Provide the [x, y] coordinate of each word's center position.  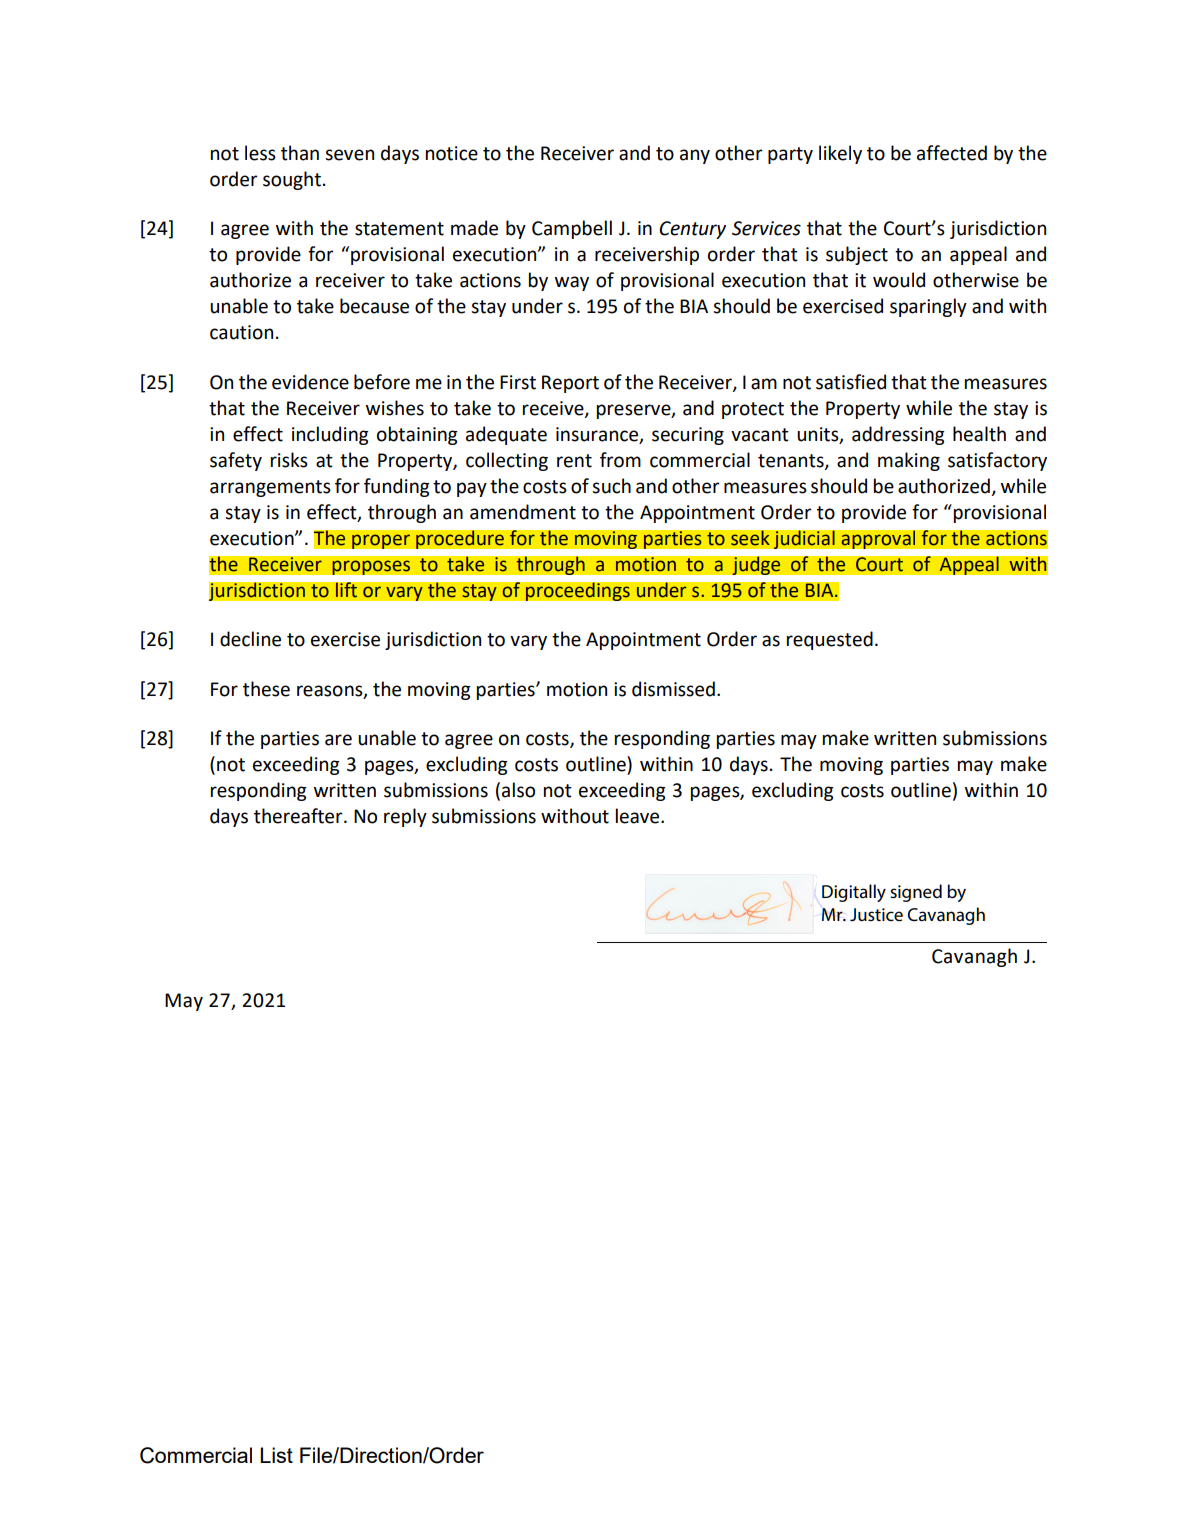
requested [830, 640]
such [611, 486]
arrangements [270, 488]
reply [405, 817]
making [909, 461]
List [276, 1455]
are [338, 740]
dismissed [673, 689]
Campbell [572, 229]
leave [639, 816]
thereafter [299, 816]
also [518, 790]
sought [292, 180]
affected [952, 153]
